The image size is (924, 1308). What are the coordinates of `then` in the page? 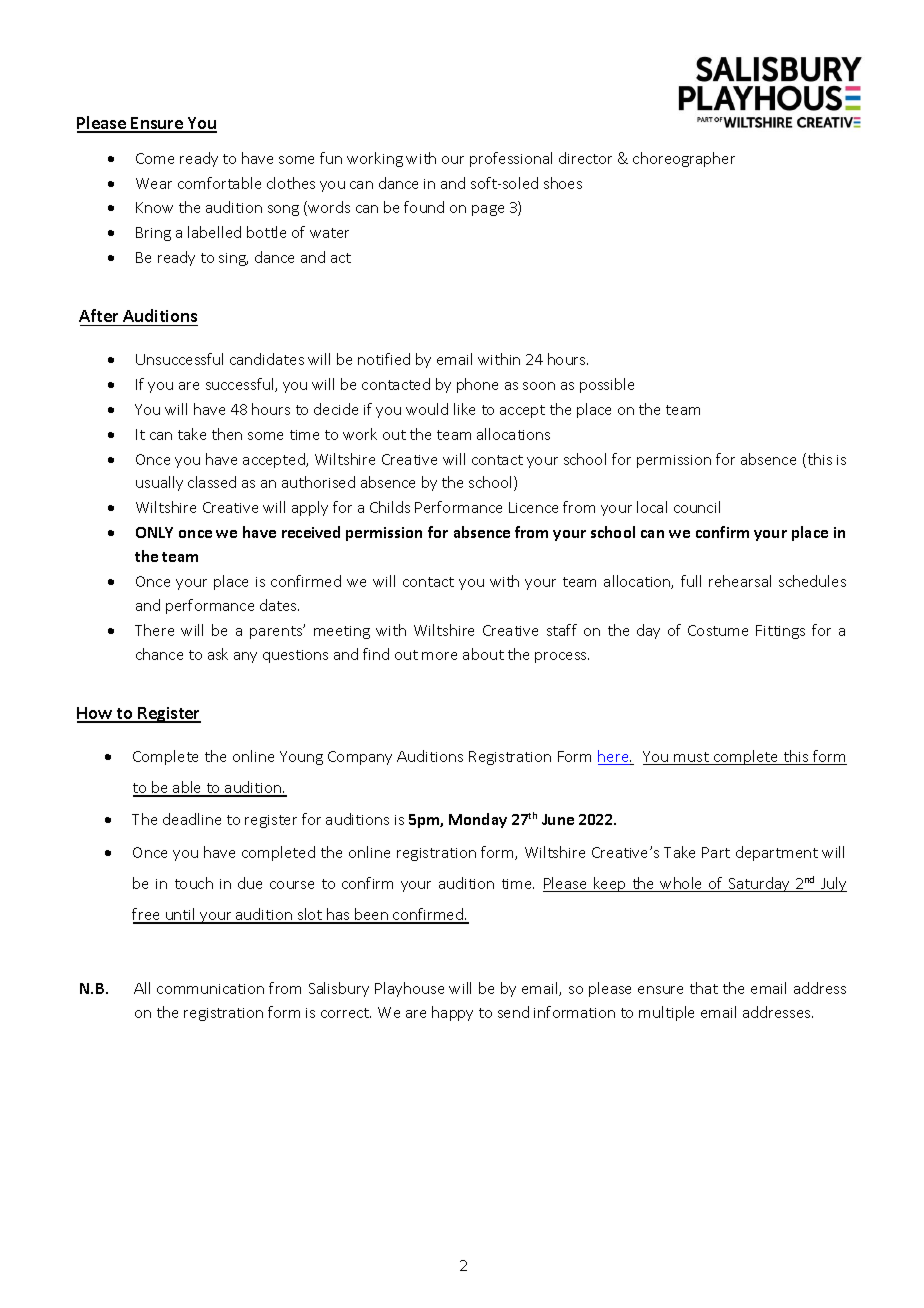 It's located at (227, 434).
